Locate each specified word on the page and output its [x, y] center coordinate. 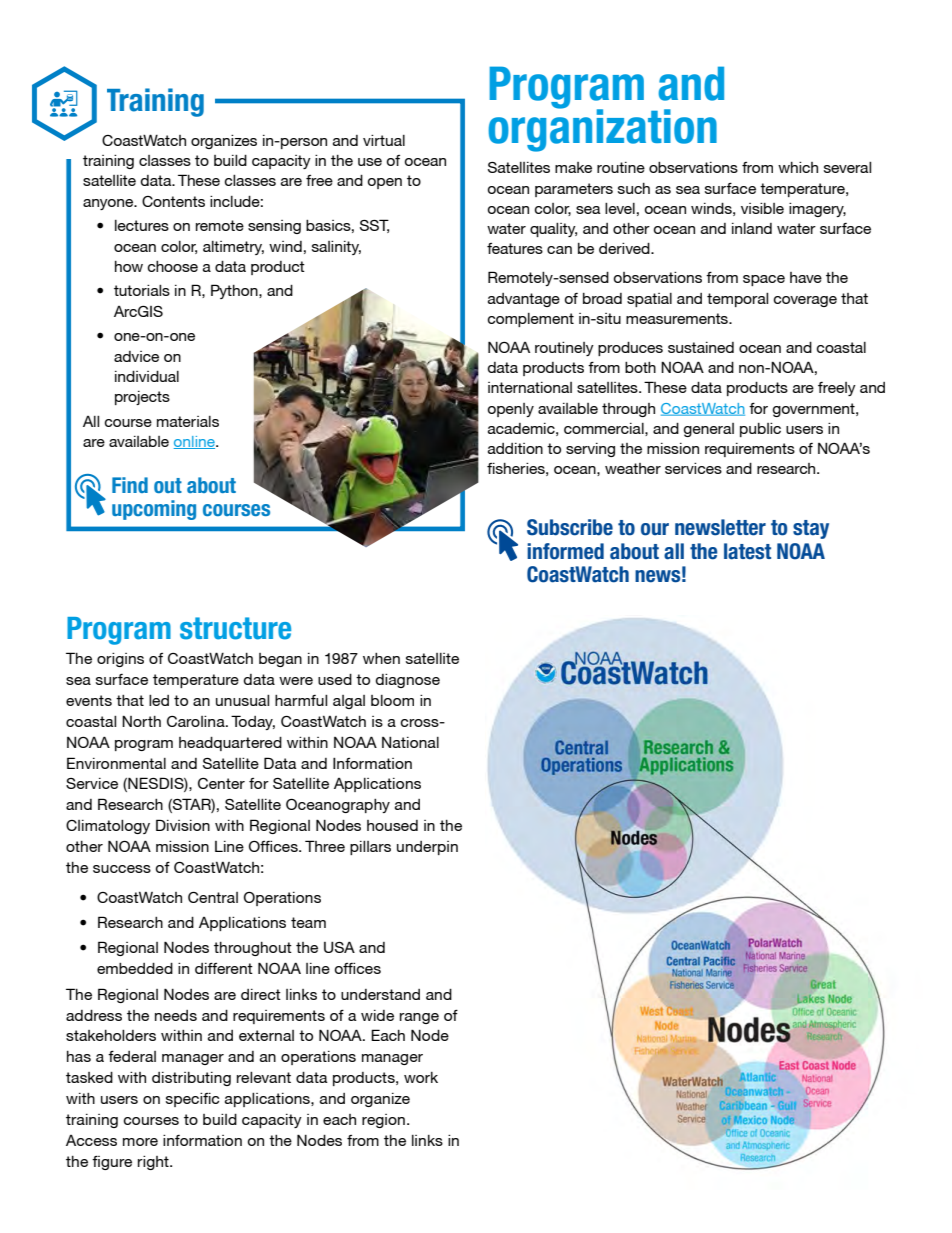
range [419, 1018]
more [140, 1142]
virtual [384, 140]
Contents [173, 201]
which [798, 167]
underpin [427, 848]
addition [515, 448]
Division [183, 825]
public [760, 430]
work [421, 1077]
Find [130, 485]
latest [747, 551]
